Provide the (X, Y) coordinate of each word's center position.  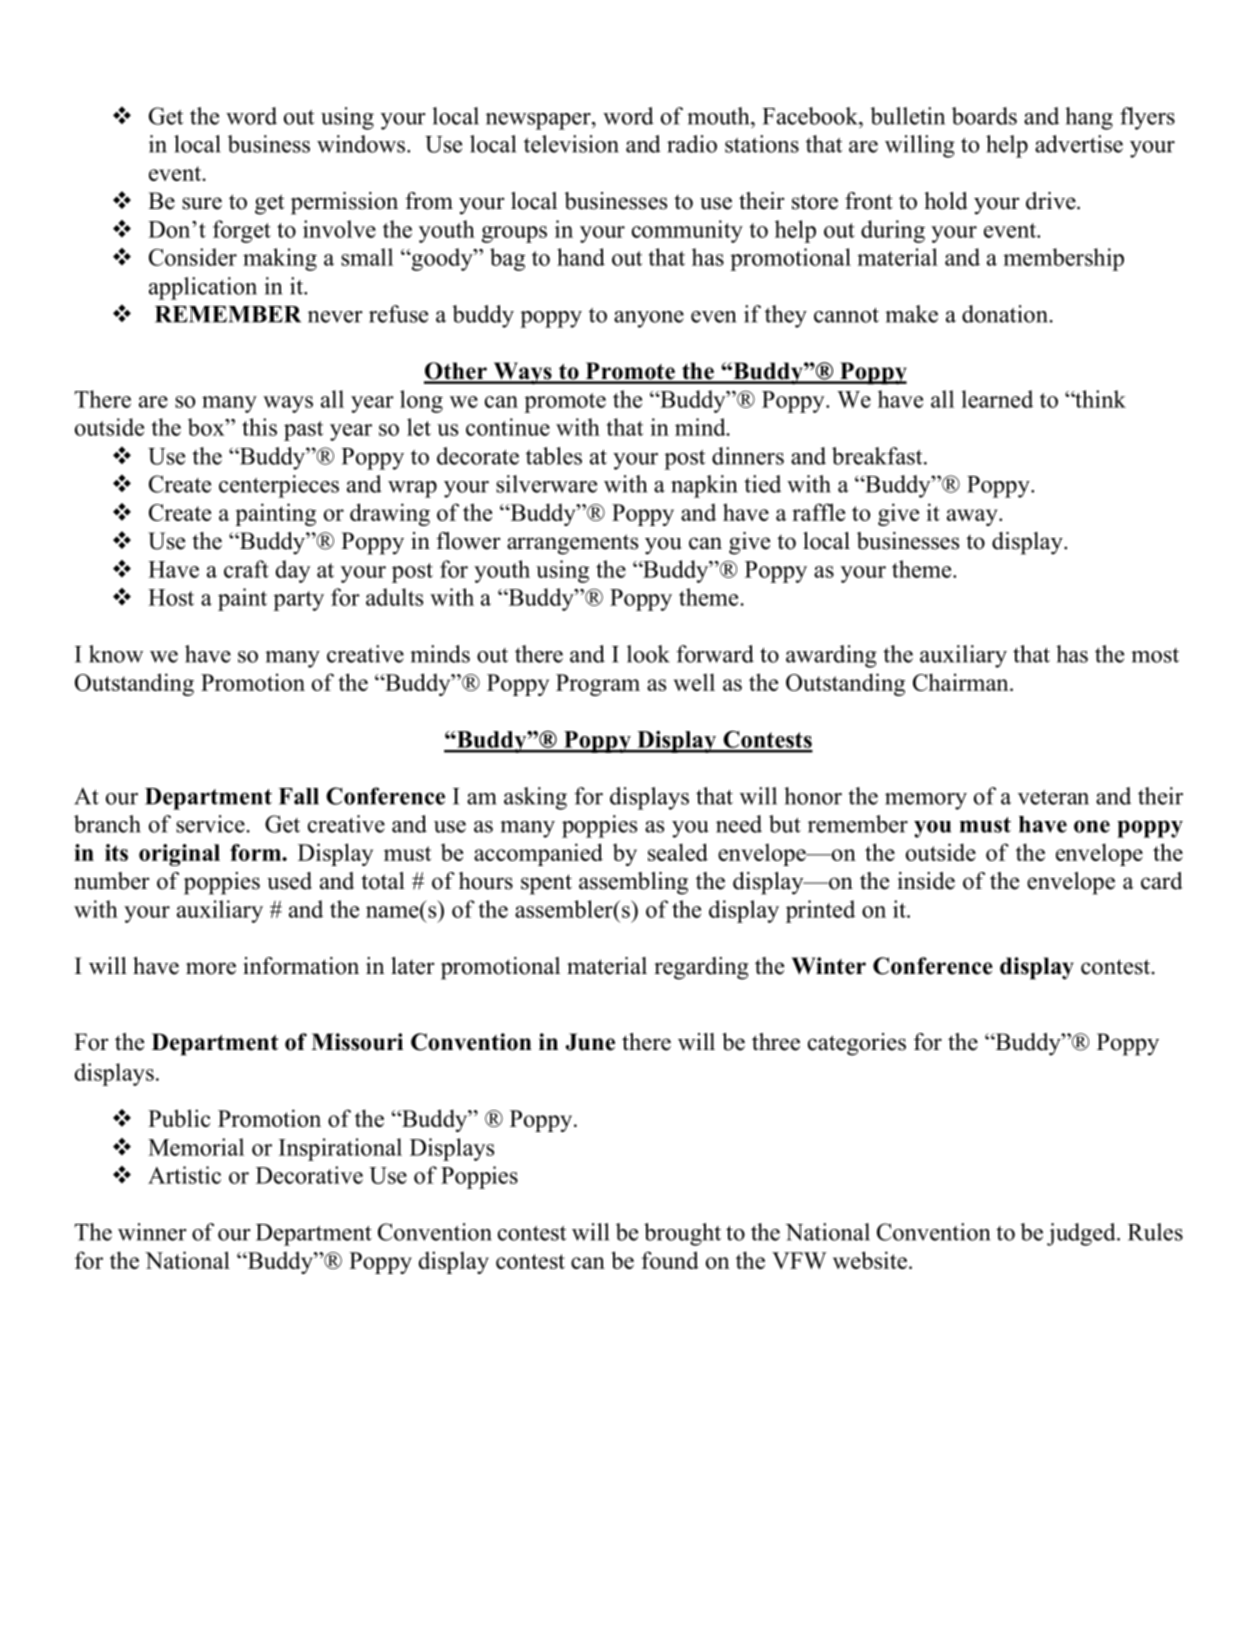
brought (682, 1234)
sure (202, 203)
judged (1082, 1234)
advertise (1079, 144)
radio (692, 144)
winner (152, 1232)
